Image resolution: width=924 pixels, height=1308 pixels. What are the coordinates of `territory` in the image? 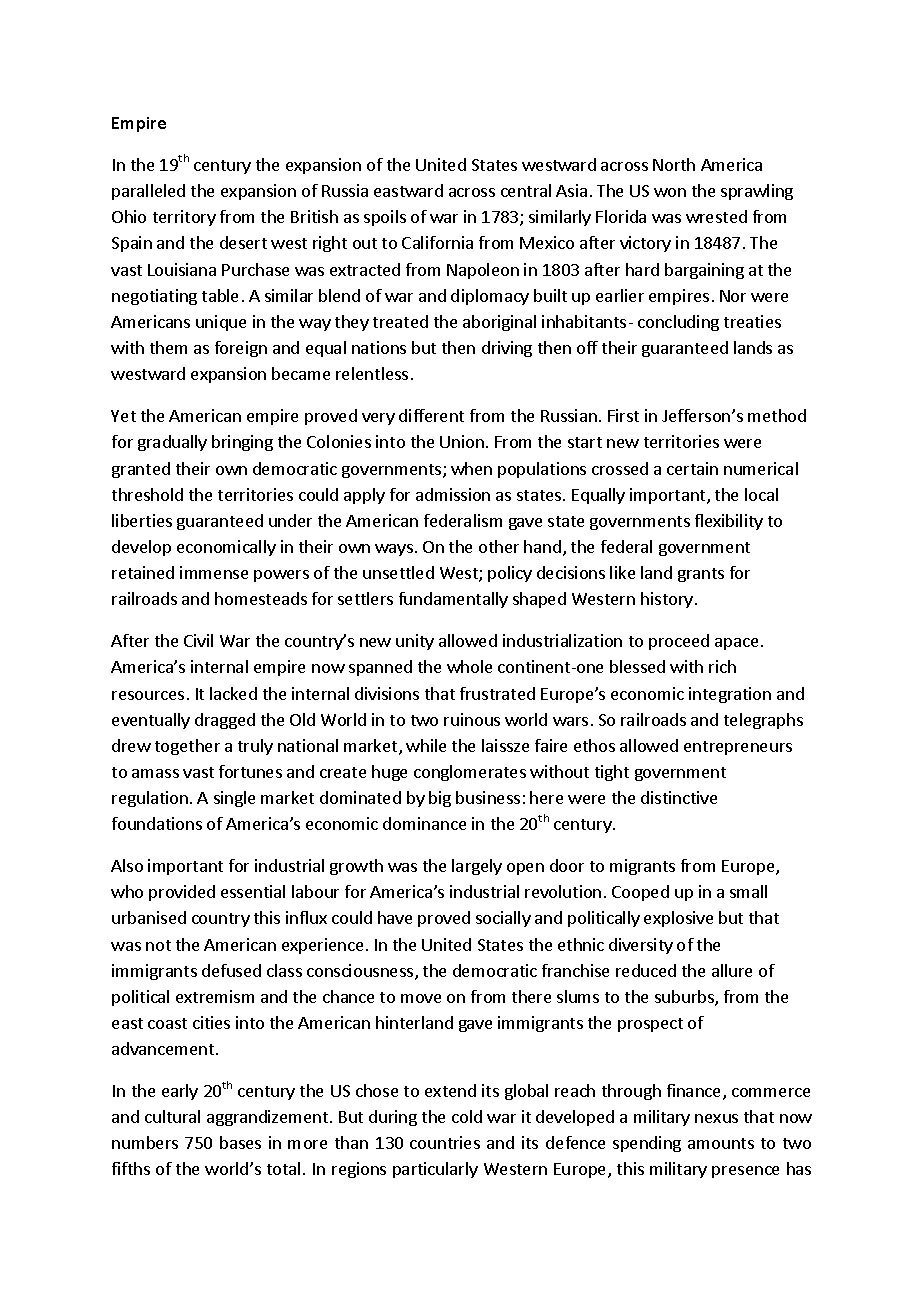 It's located at (184, 218).
